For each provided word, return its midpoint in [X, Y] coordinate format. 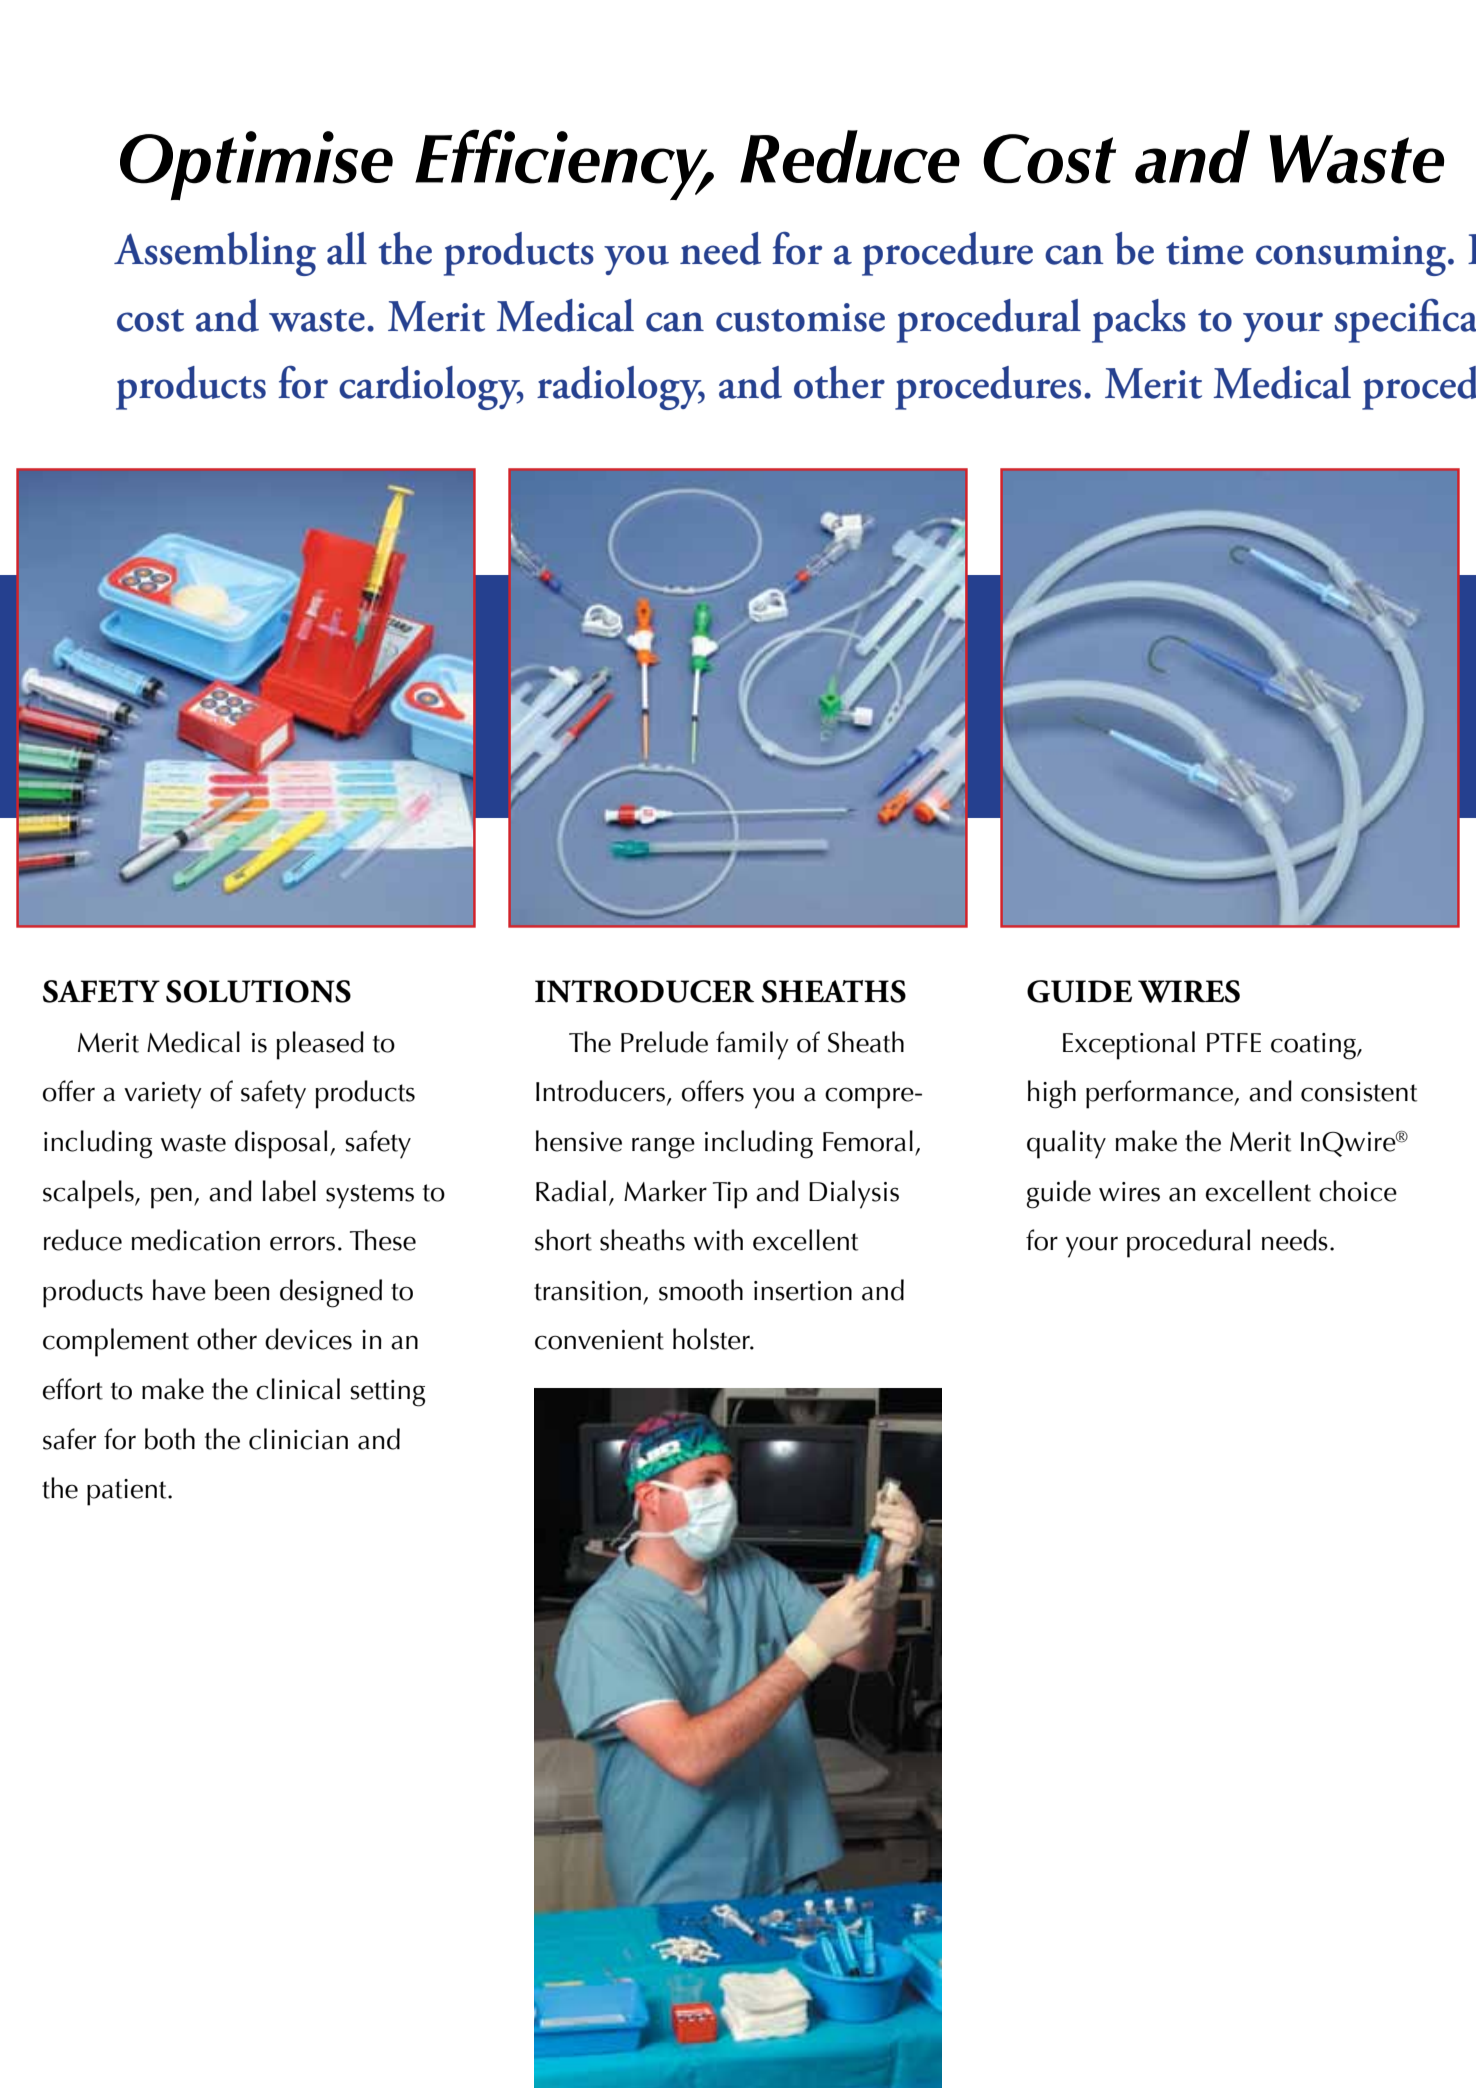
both [170, 1439]
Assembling [215, 254]
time [1204, 250]
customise [800, 317]
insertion [803, 1291]
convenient [599, 1340]
